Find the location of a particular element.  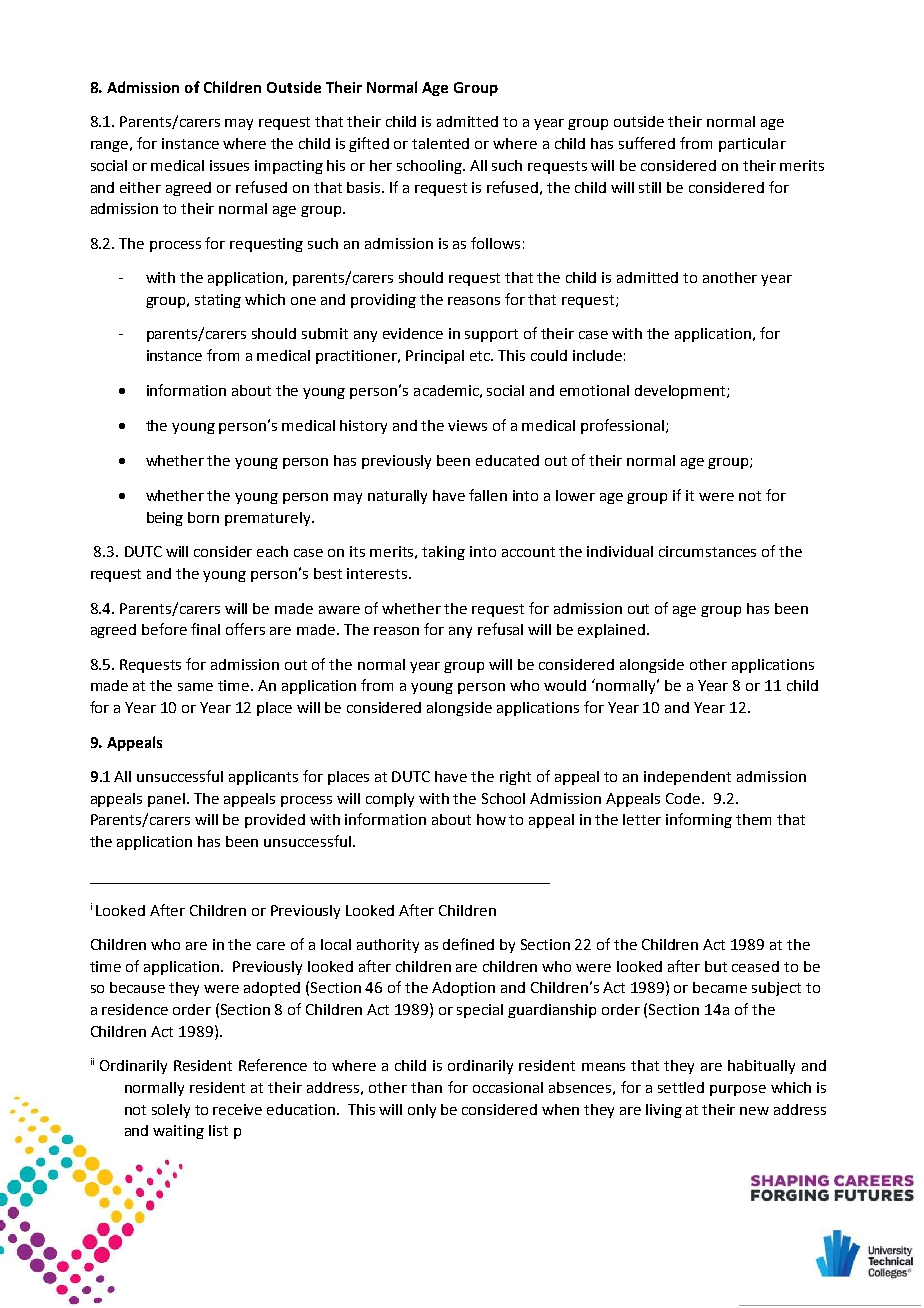

emotional is located at coordinates (594, 390).
